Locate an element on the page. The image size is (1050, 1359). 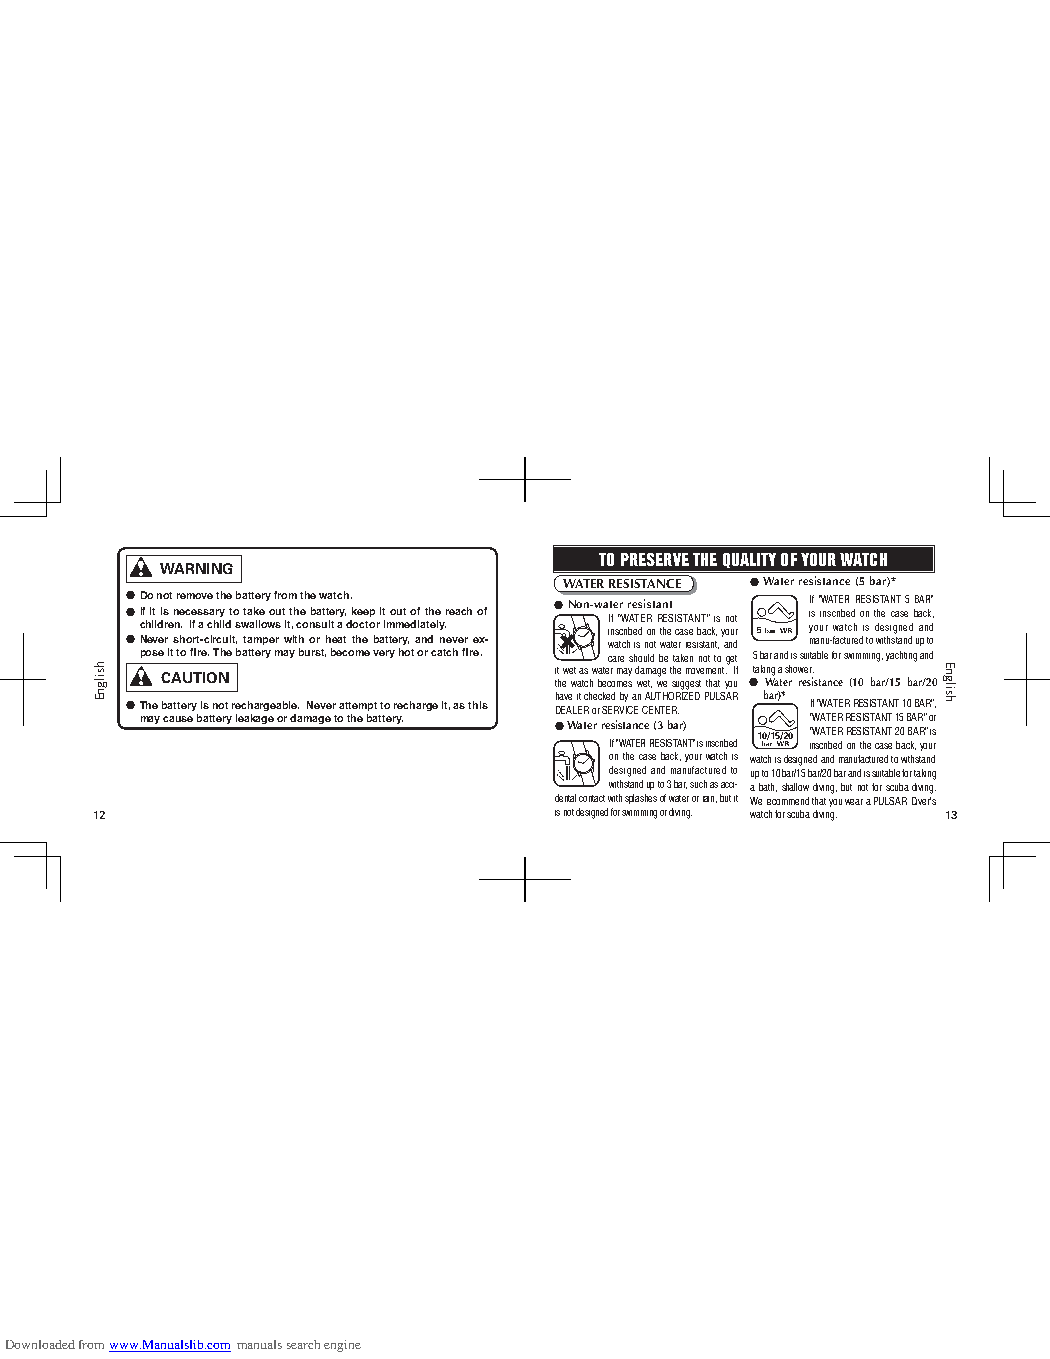
engine is located at coordinates (342, 1346).
